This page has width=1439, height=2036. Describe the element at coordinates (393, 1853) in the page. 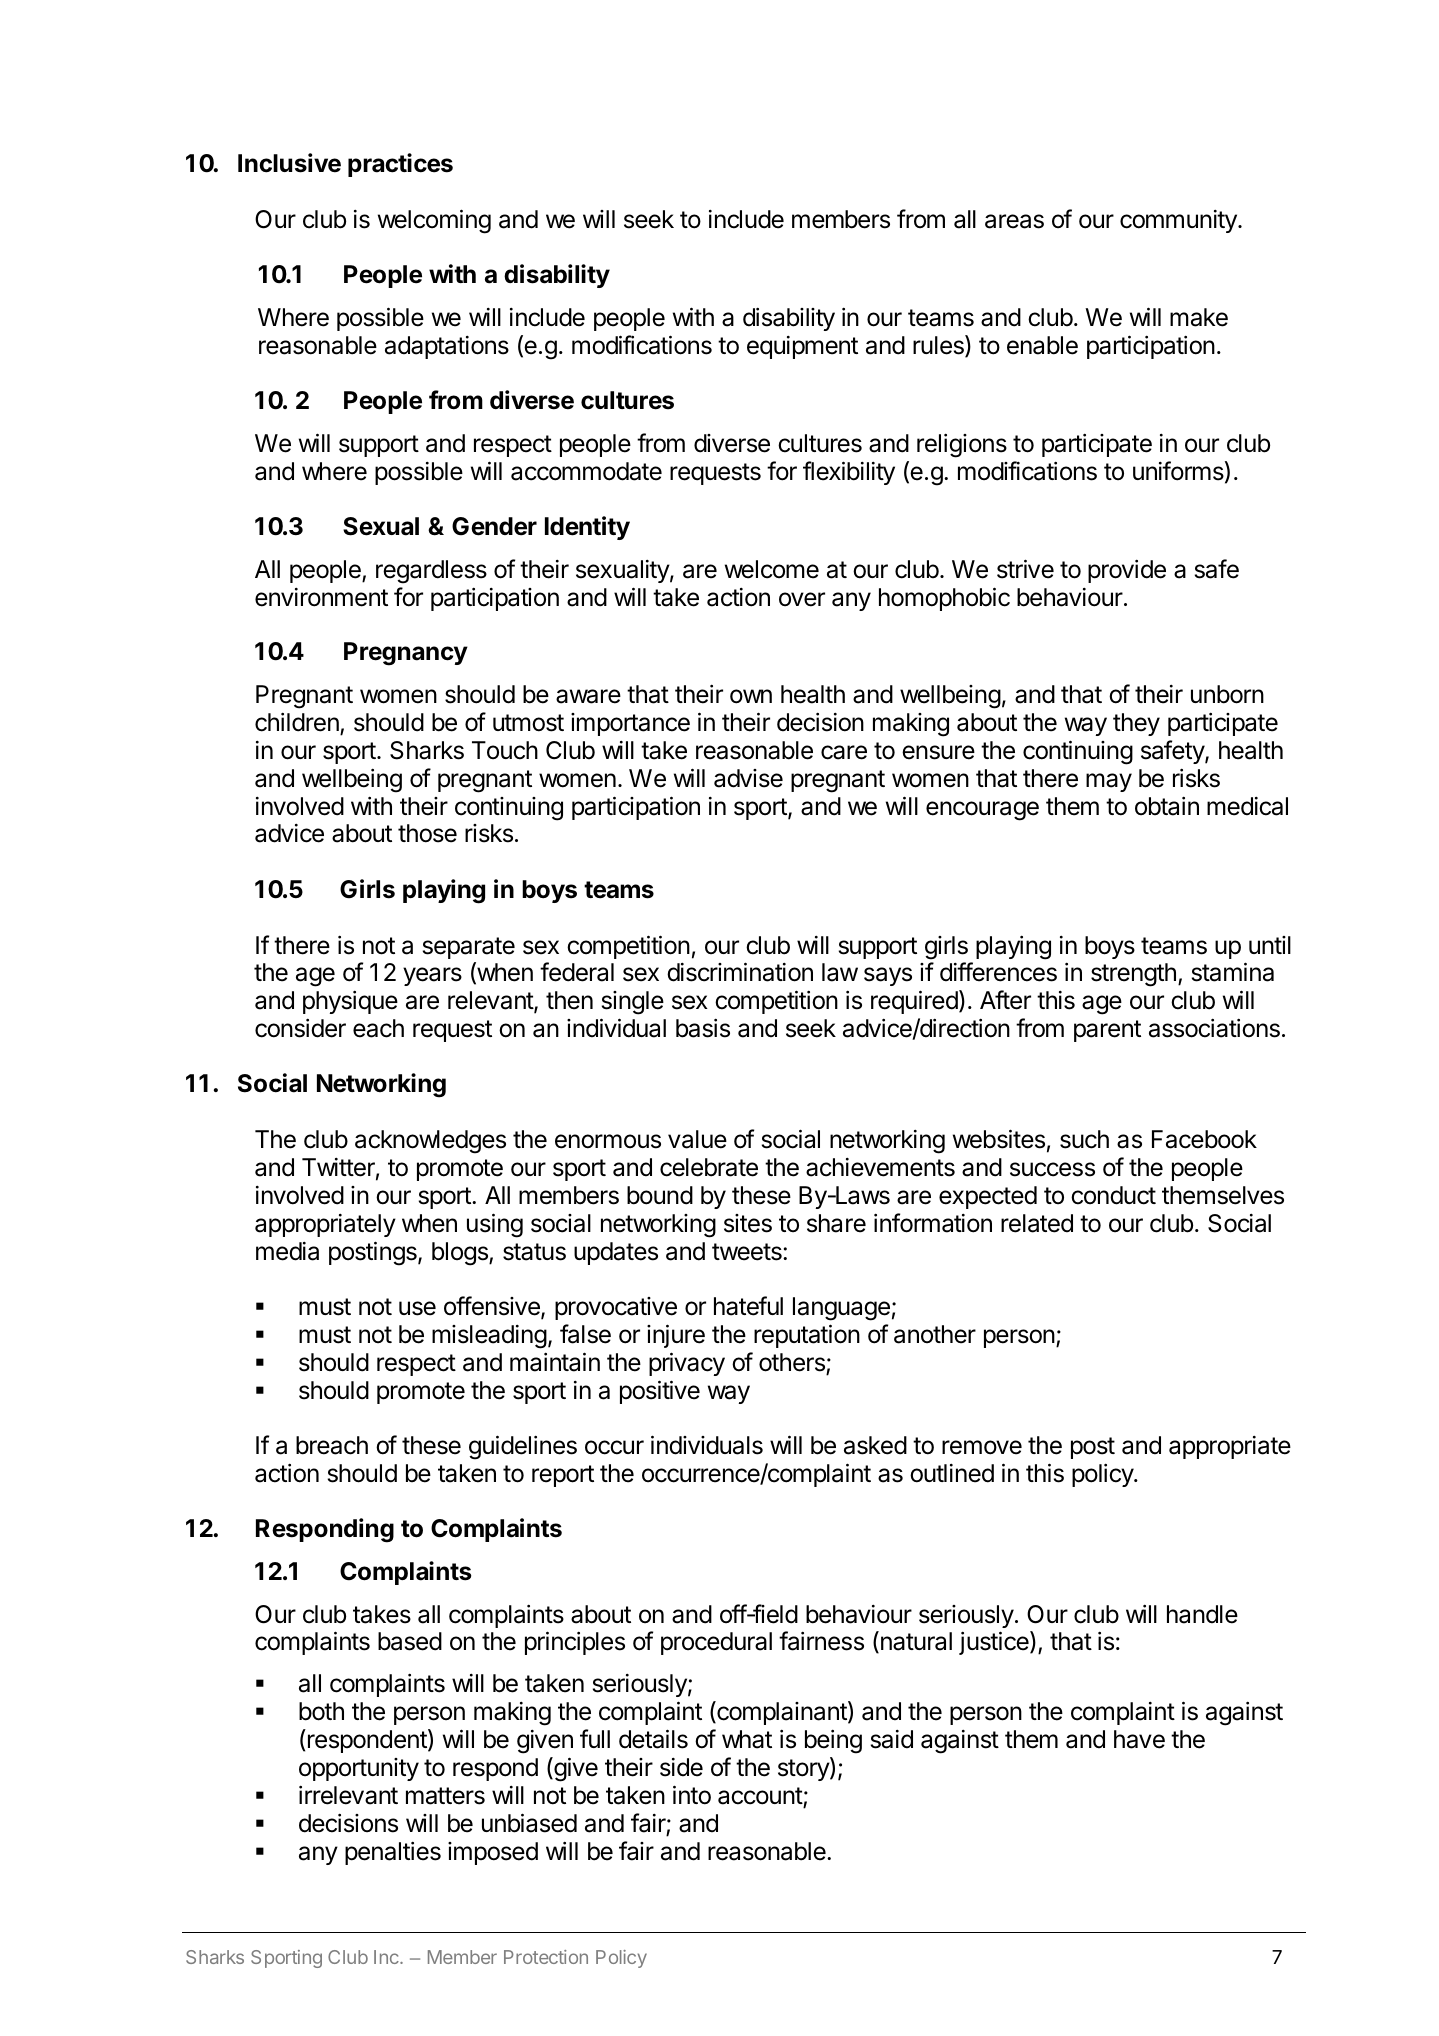

I see `penalties` at that location.
